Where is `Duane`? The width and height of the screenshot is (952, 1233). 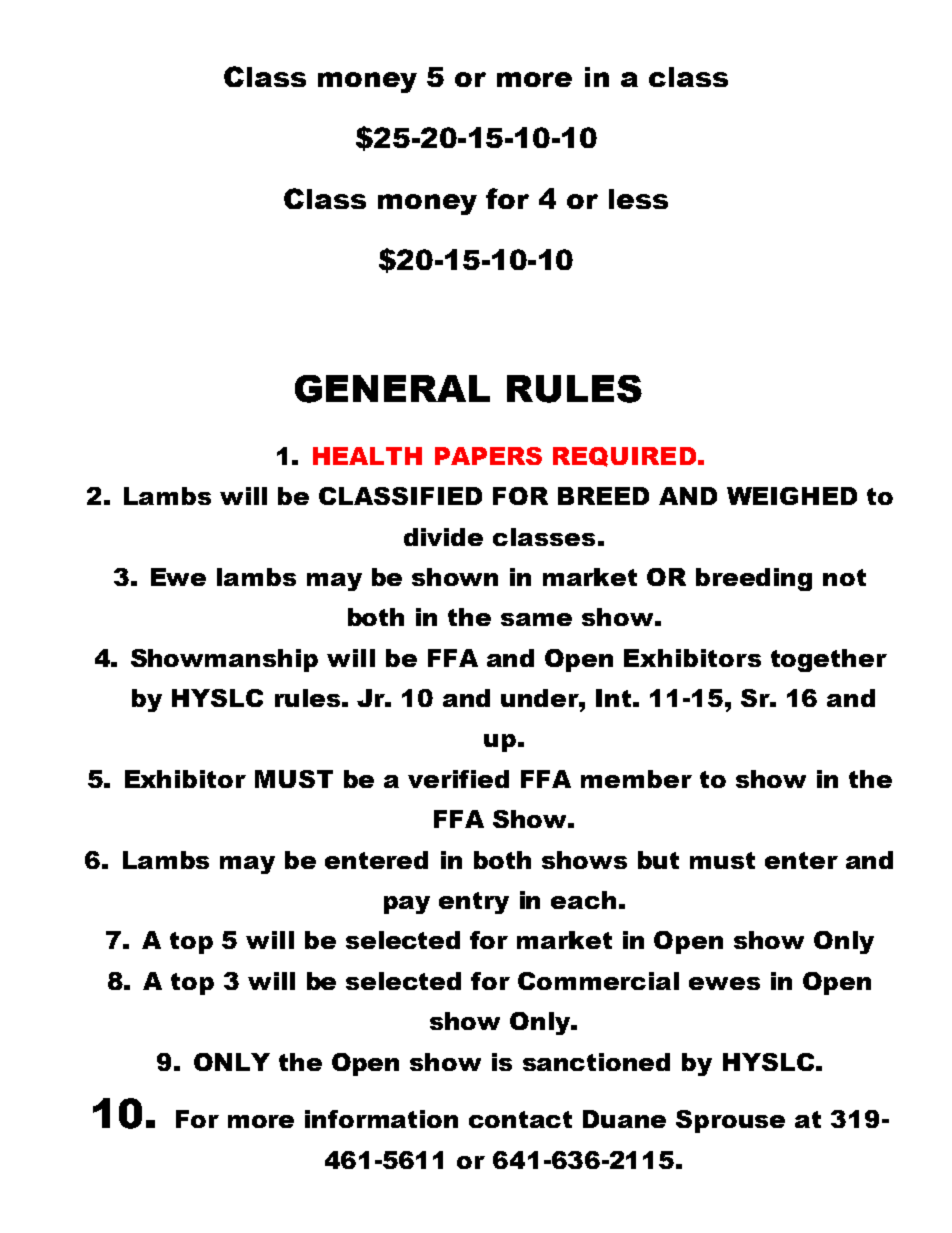 Duane is located at coordinates (624, 1119).
